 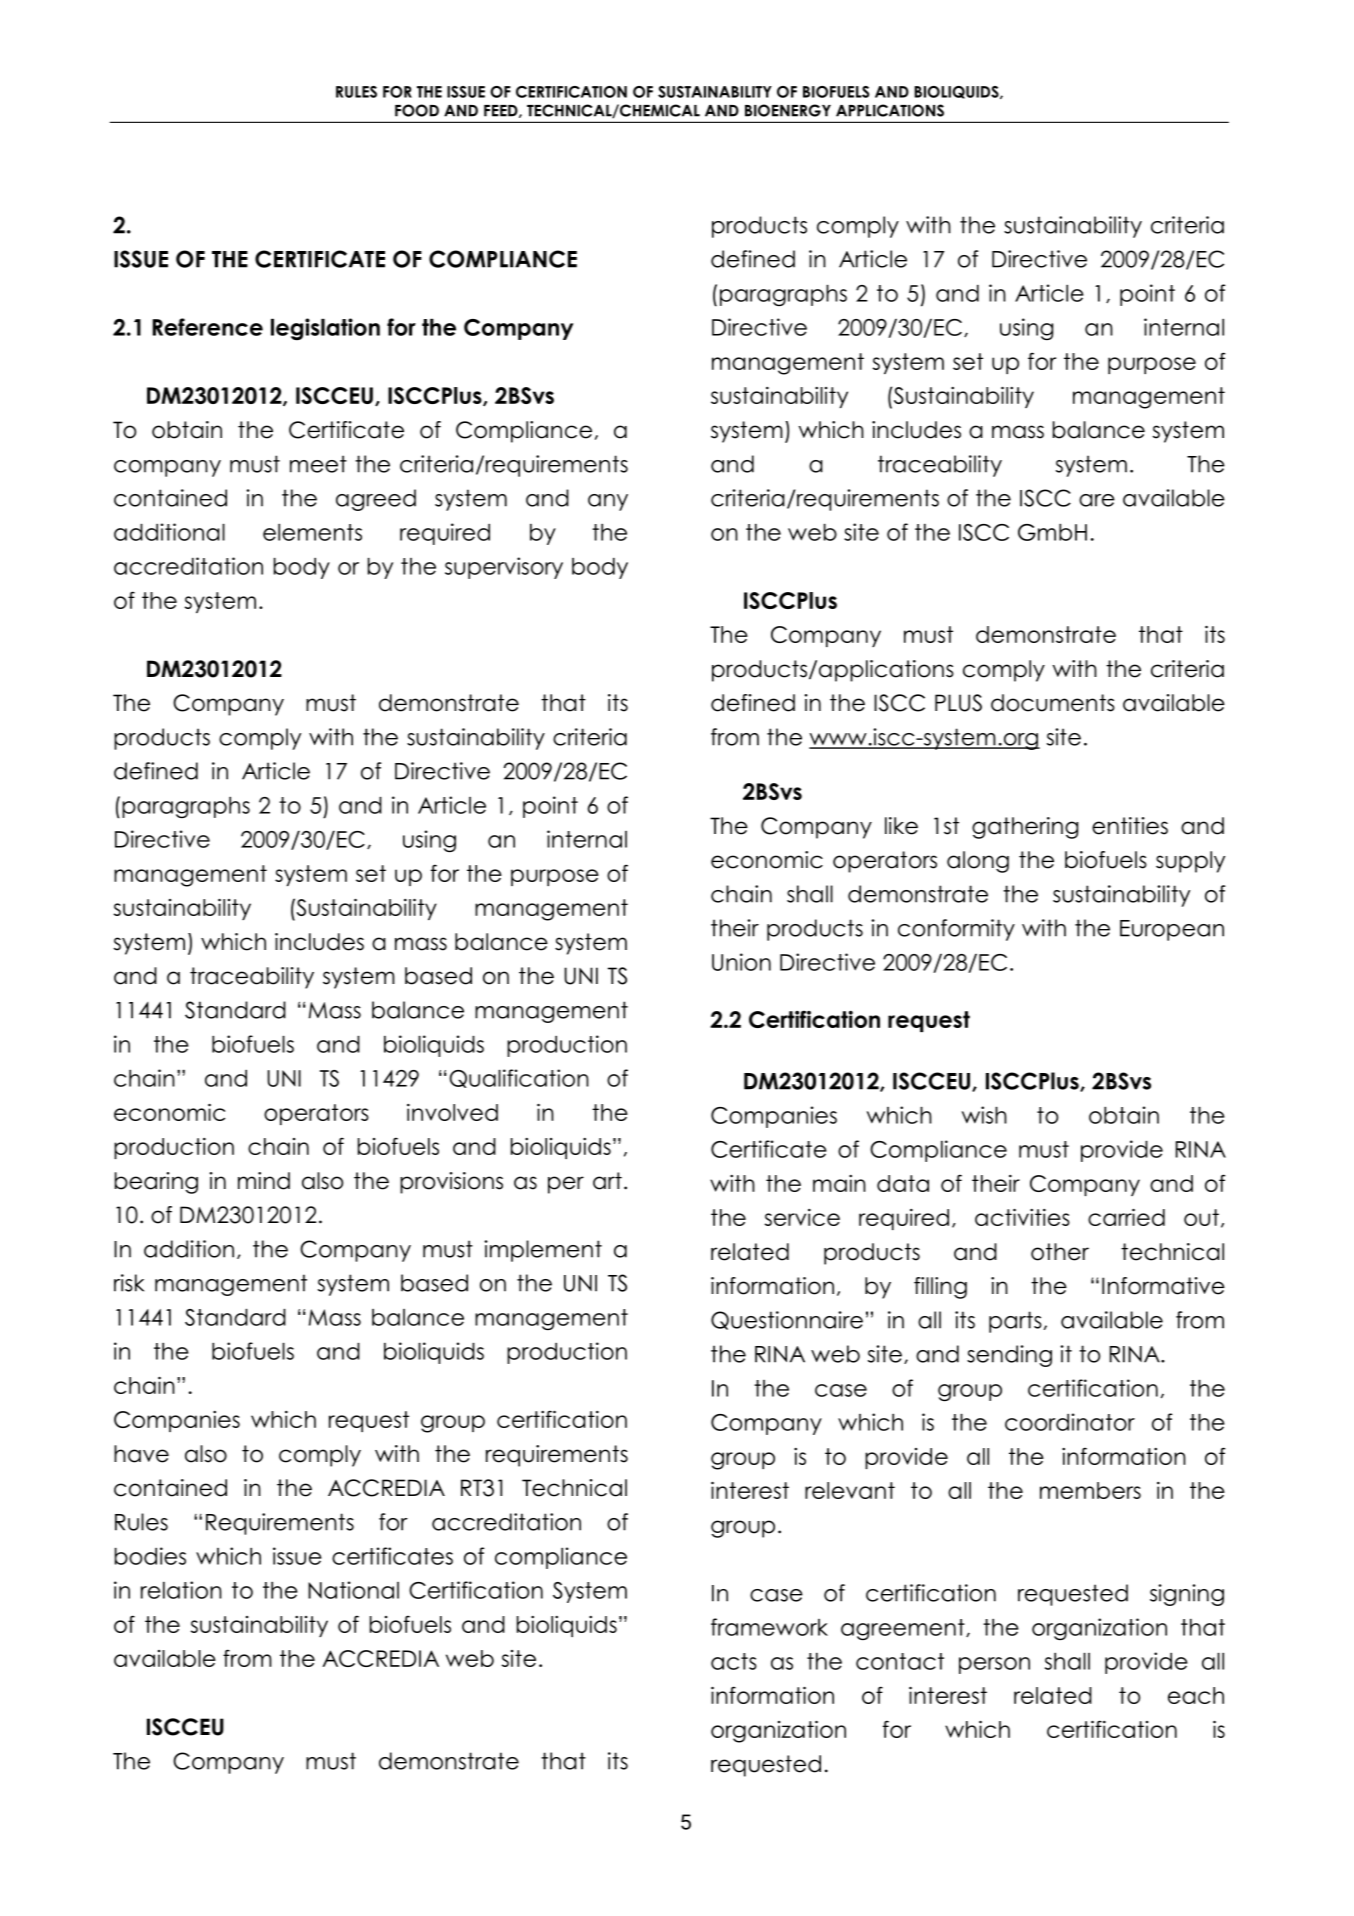 What do you see at coordinates (181, 1590) in the document?
I see `relation` at bounding box center [181, 1590].
